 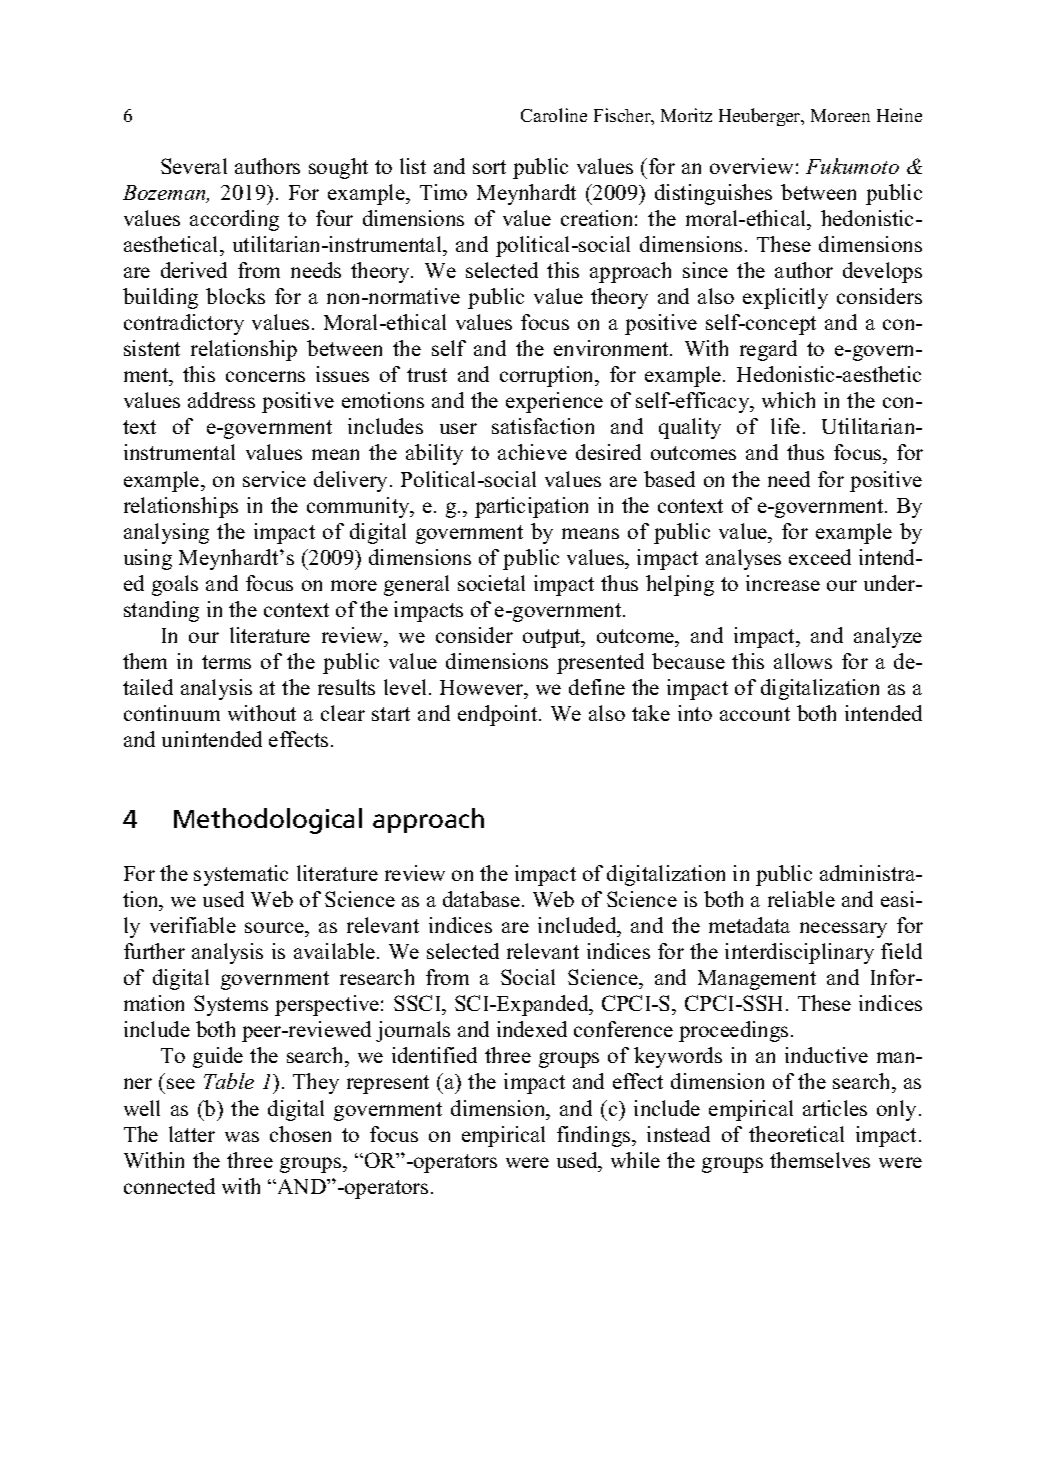 I want to click on Several, so click(x=194, y=166).
